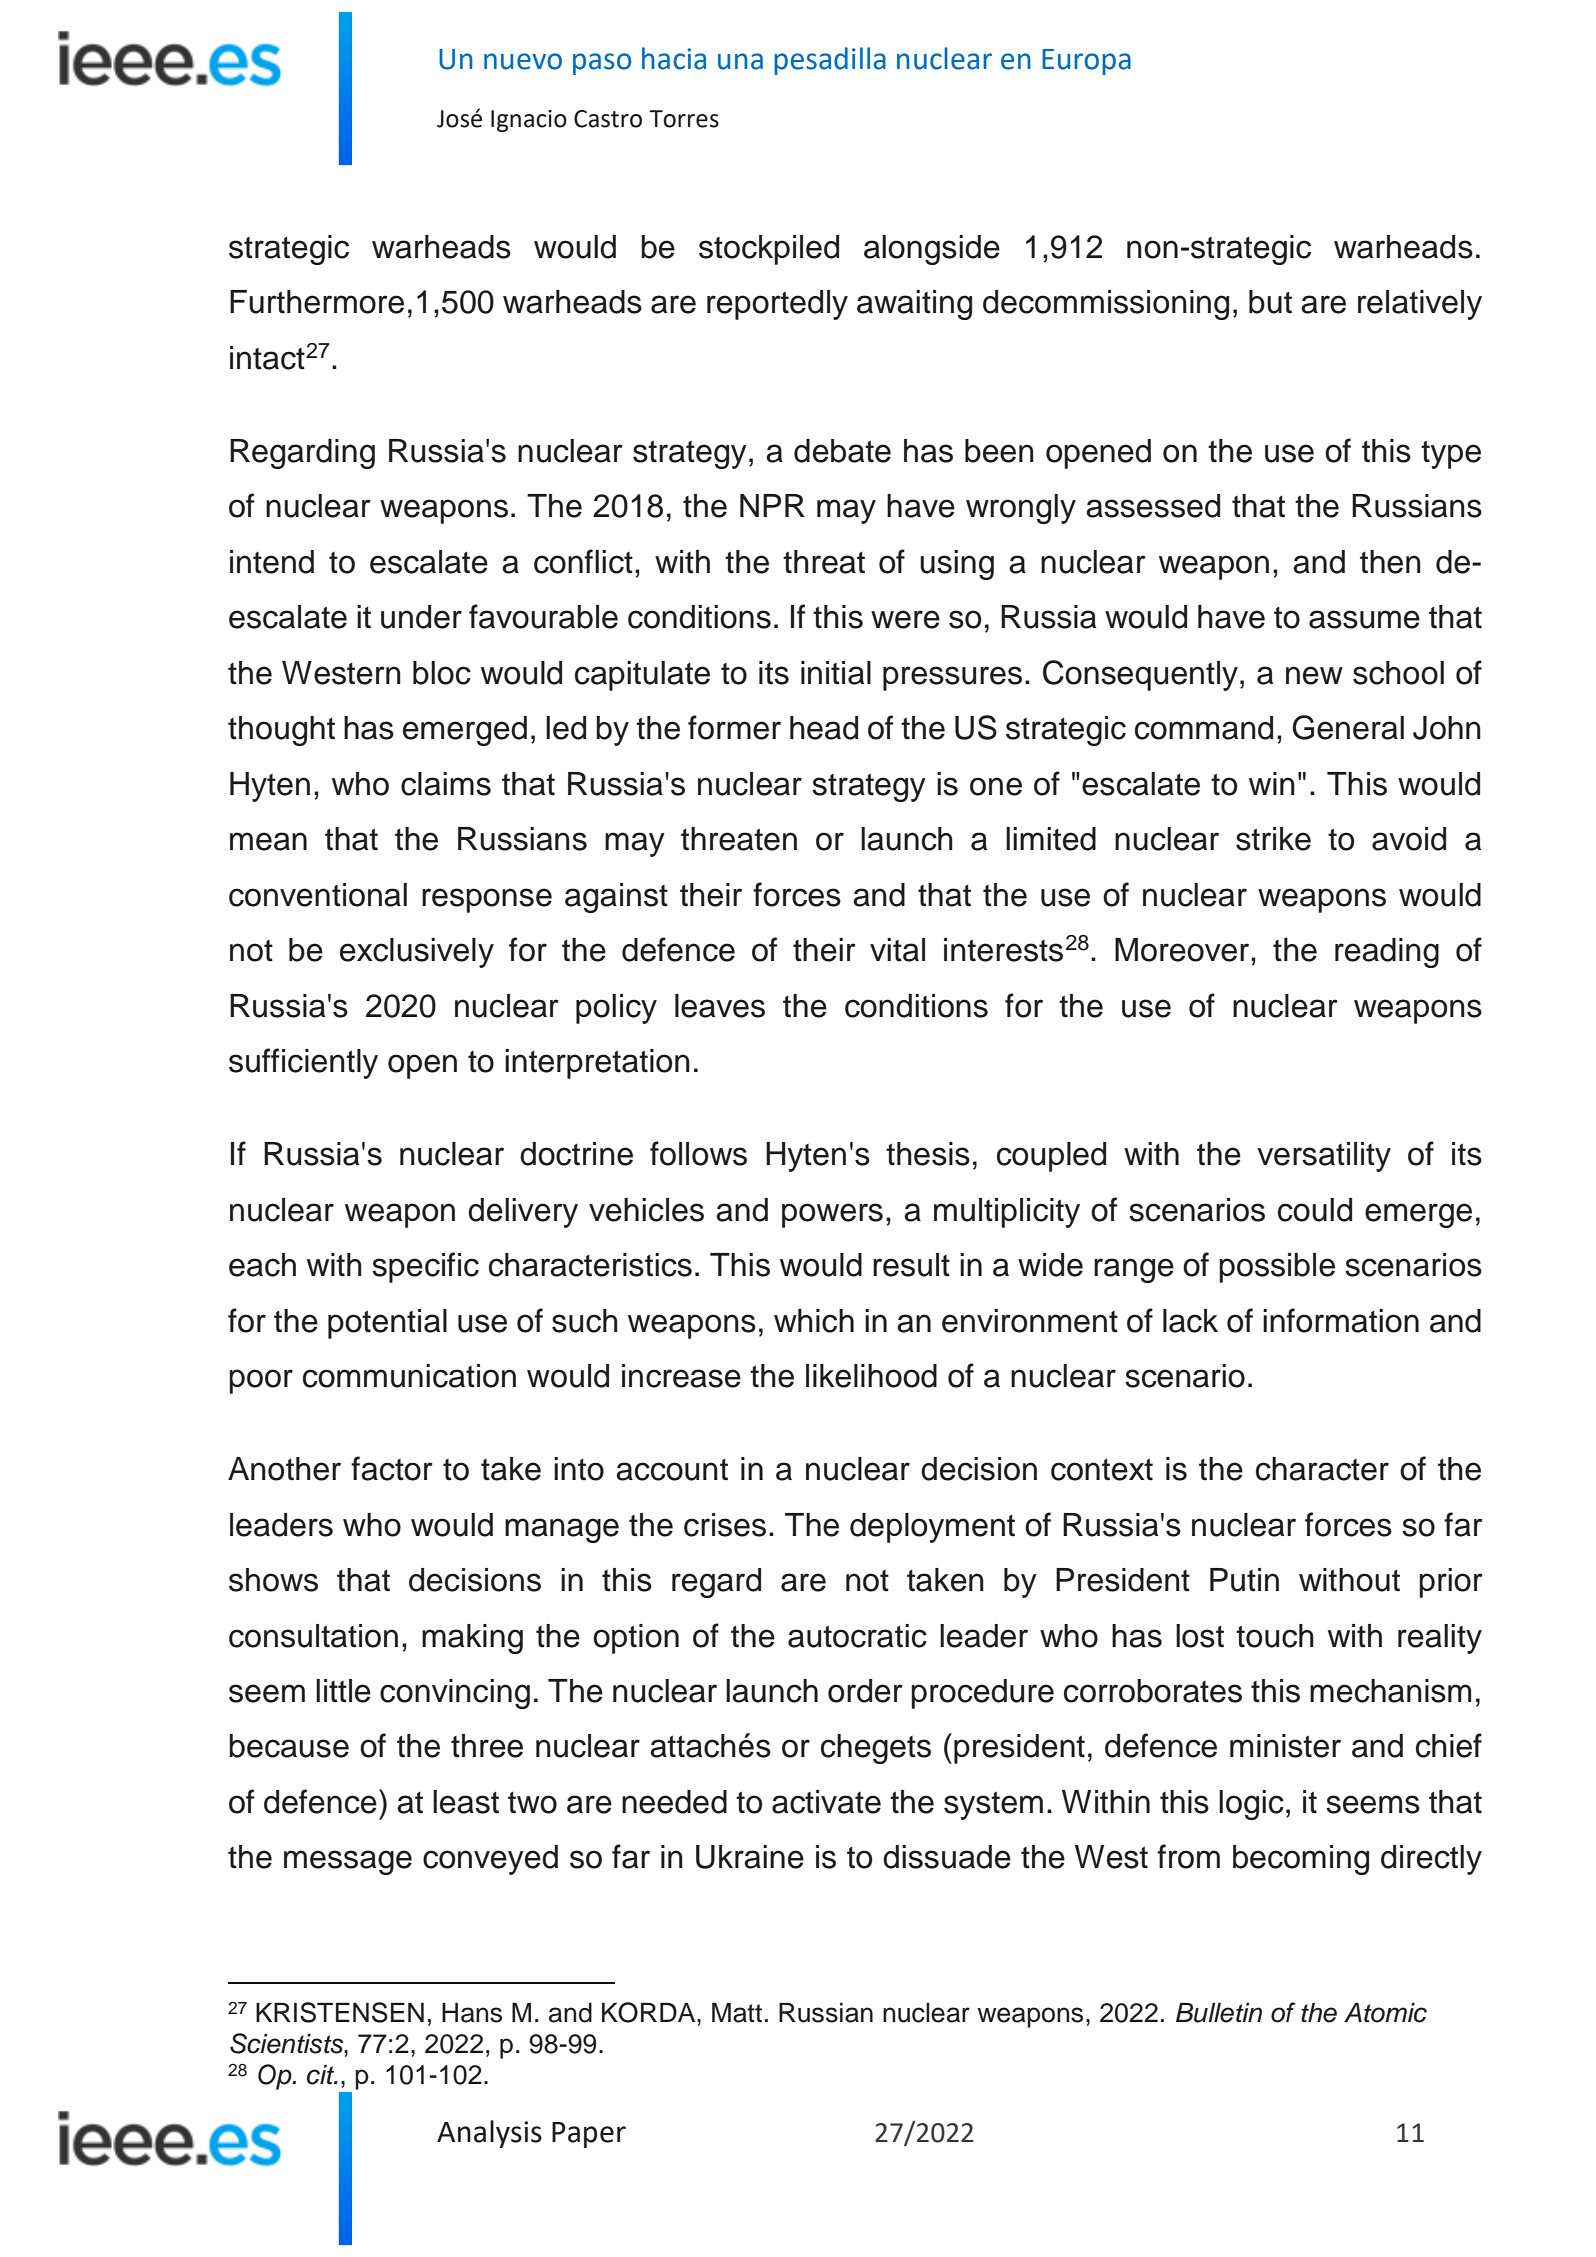  I want to click on una, so click(740, 61).
